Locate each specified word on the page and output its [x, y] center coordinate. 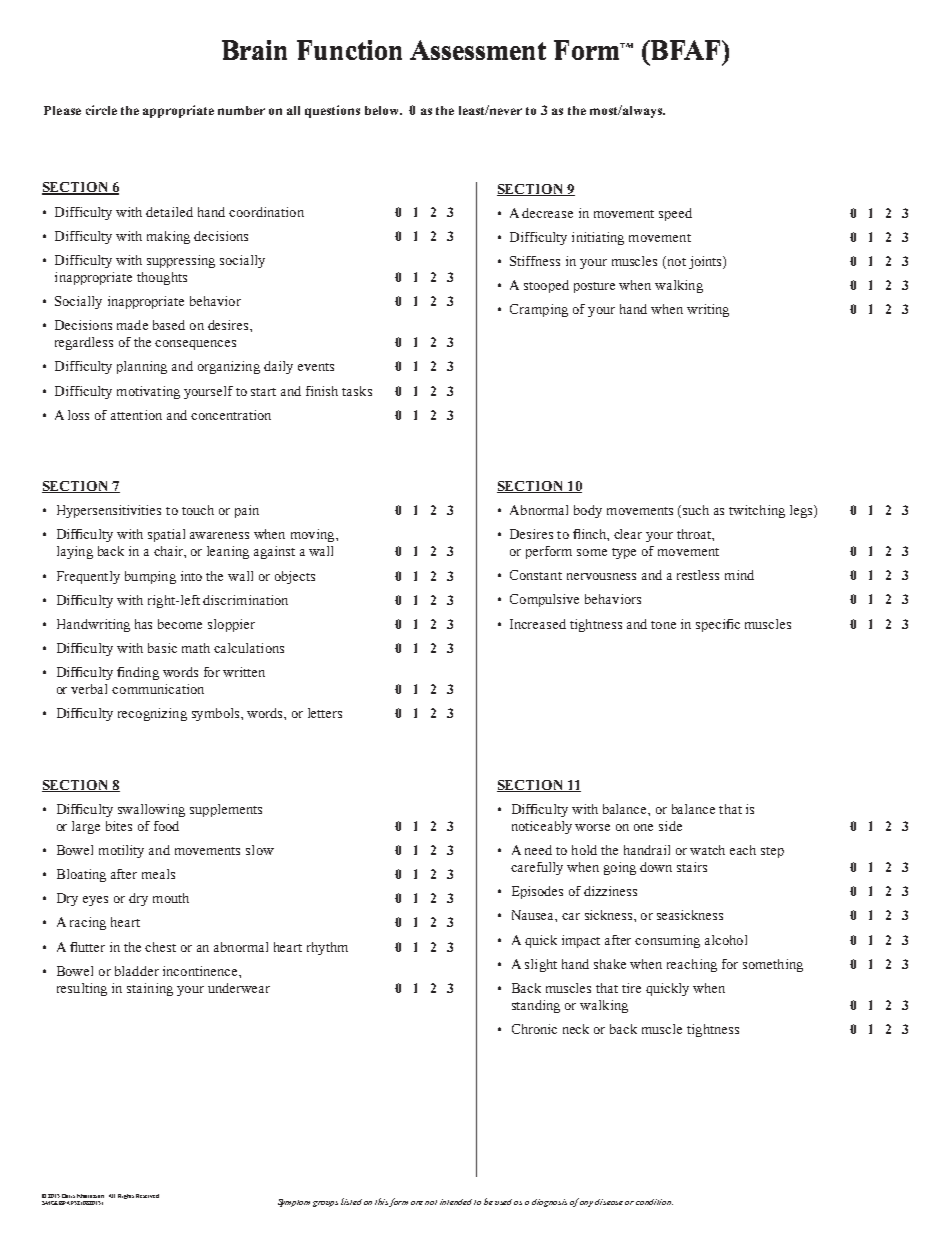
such [696, 510]
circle [101, 110]
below [383, 110]
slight [541, 965]
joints [706, 262]
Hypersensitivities [109, 511]
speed [675, 214]
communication [158, 689]
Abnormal [539, 510]
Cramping [539, 310]
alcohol [726, 940]
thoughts [162, 278]
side [670, 826]
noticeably [542, 827]
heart [125, 922]
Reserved [147, 1196]
